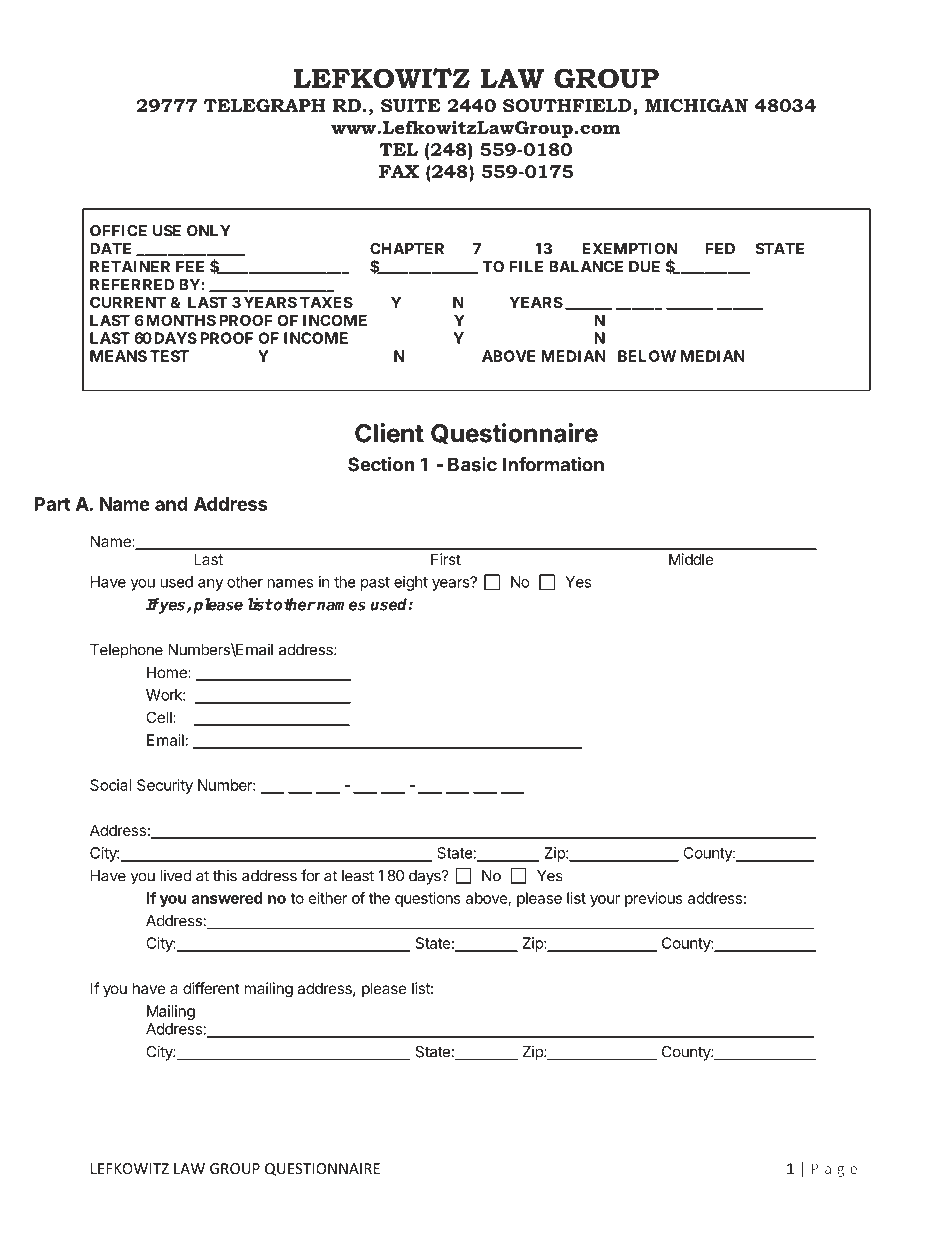 The image size is (952, 1233). I want to click on and, so click(171, 504).
